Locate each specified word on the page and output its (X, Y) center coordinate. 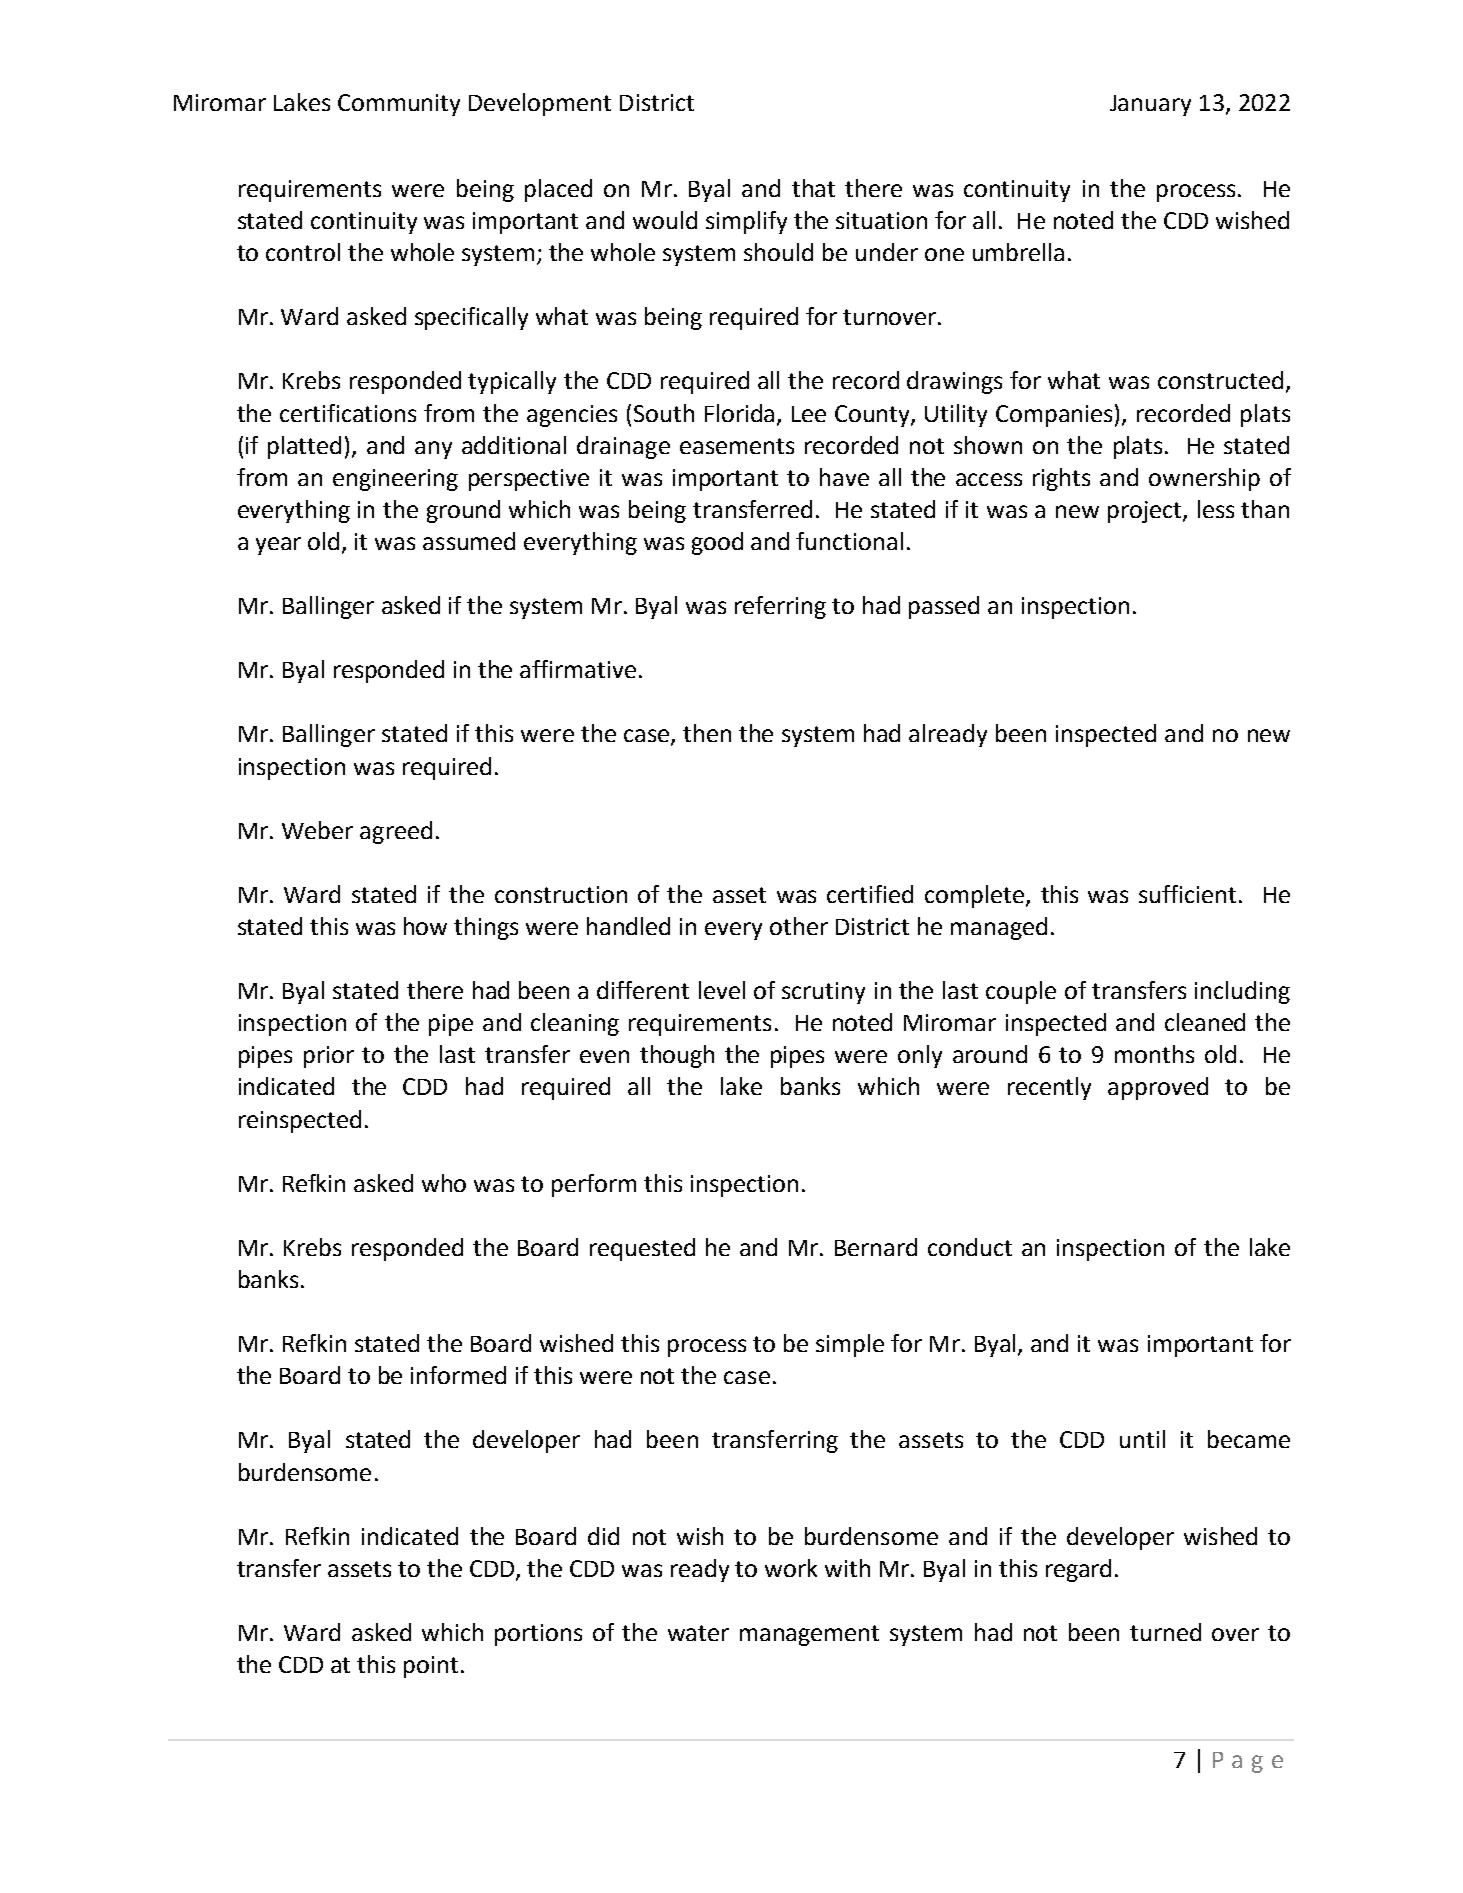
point (431, 1667)
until (1142, 1439)
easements (737, 446)
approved (1158, 1088)
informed (458, 1375)
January (1150, 105)
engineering (395, 480)
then (707, 733)
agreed (396, 832)
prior (329, 1057)
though (677, 1056)
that (813, 188)
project (1146, 512)
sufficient (1189, 894)
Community (399, 105)
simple (850, 1345)
